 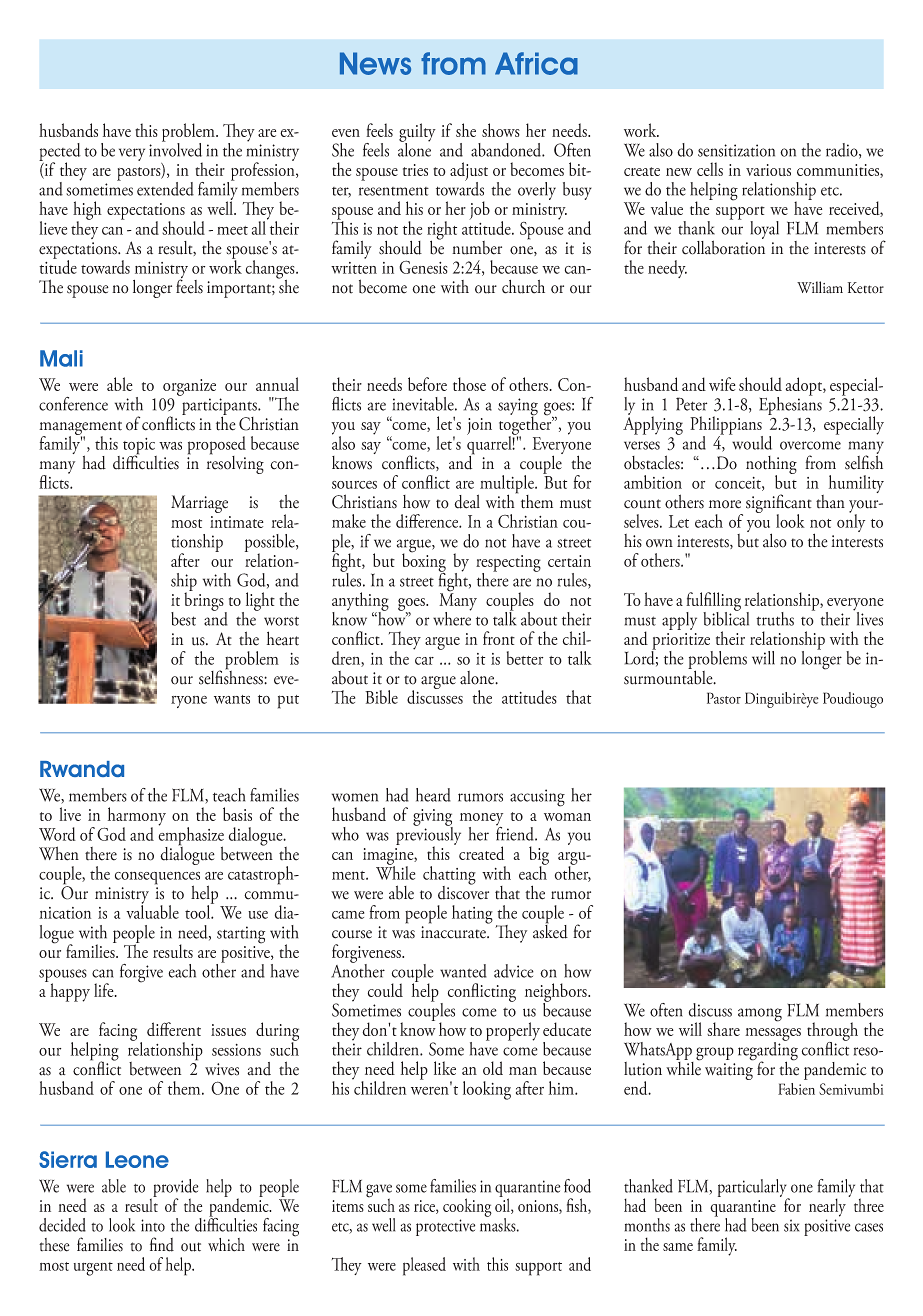 I want to click on involved, so click(x=175, y=149).
